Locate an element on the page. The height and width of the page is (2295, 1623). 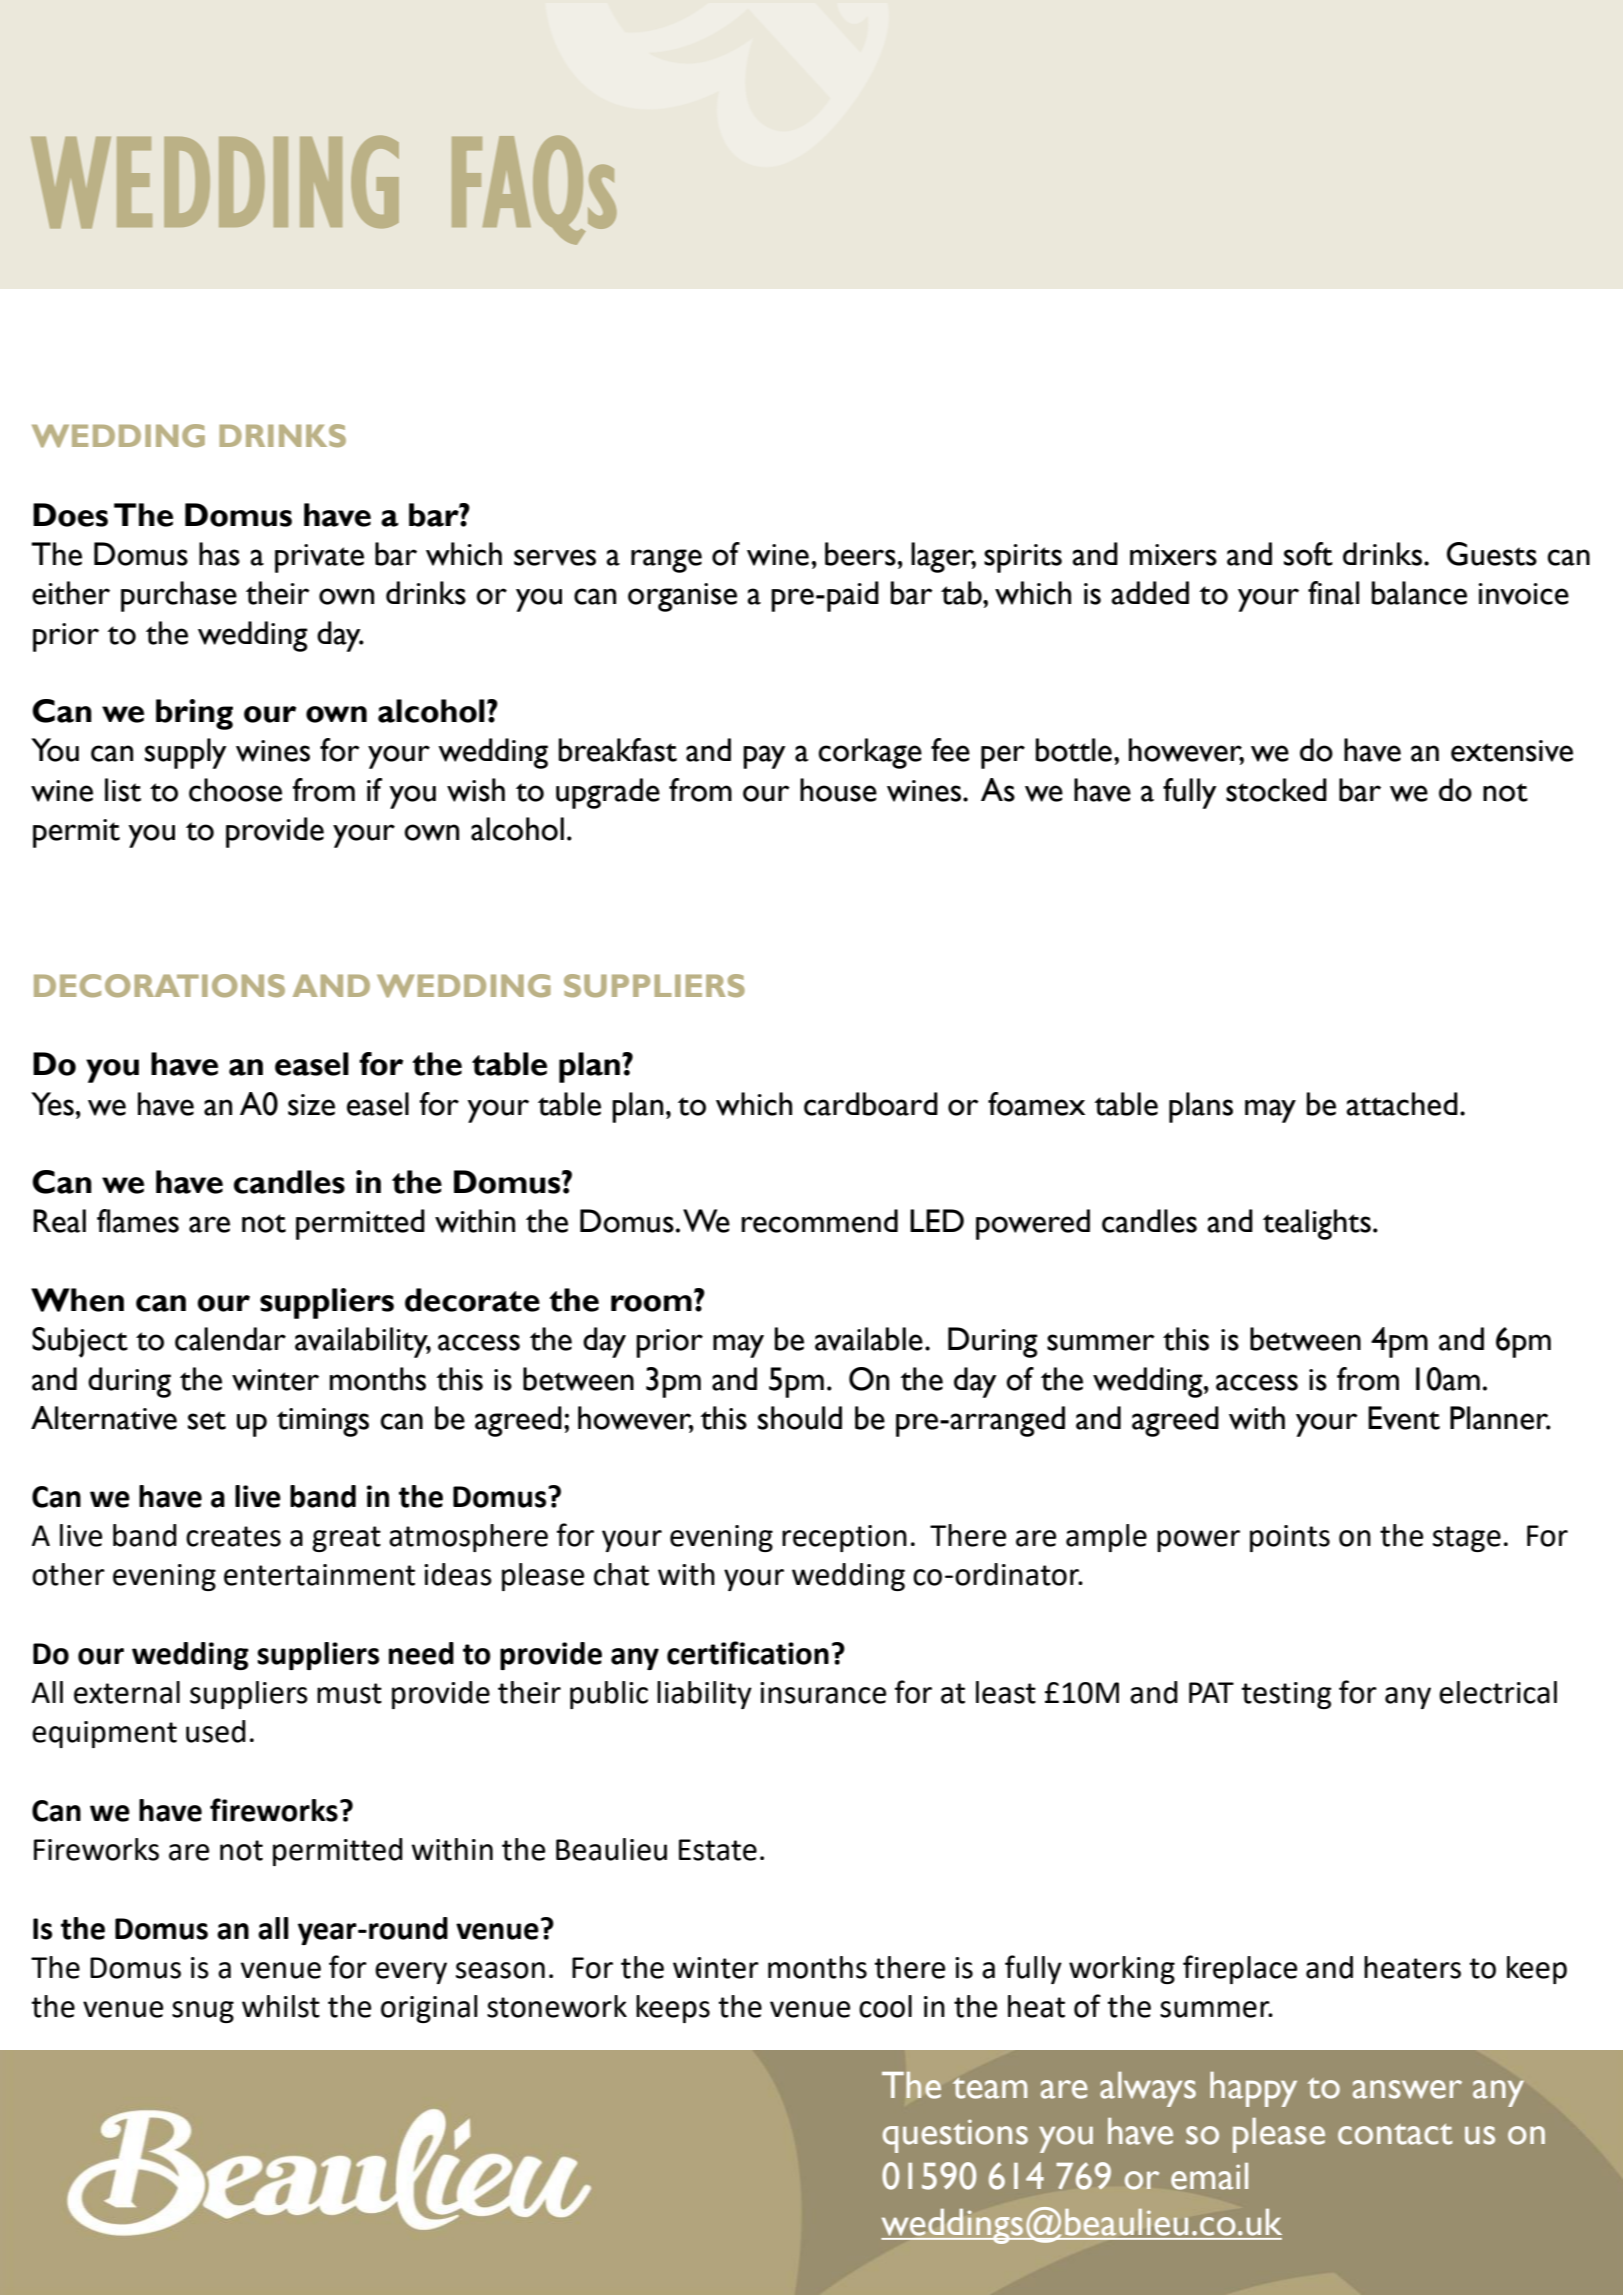
snug is located at coordinates (203, 2012).
